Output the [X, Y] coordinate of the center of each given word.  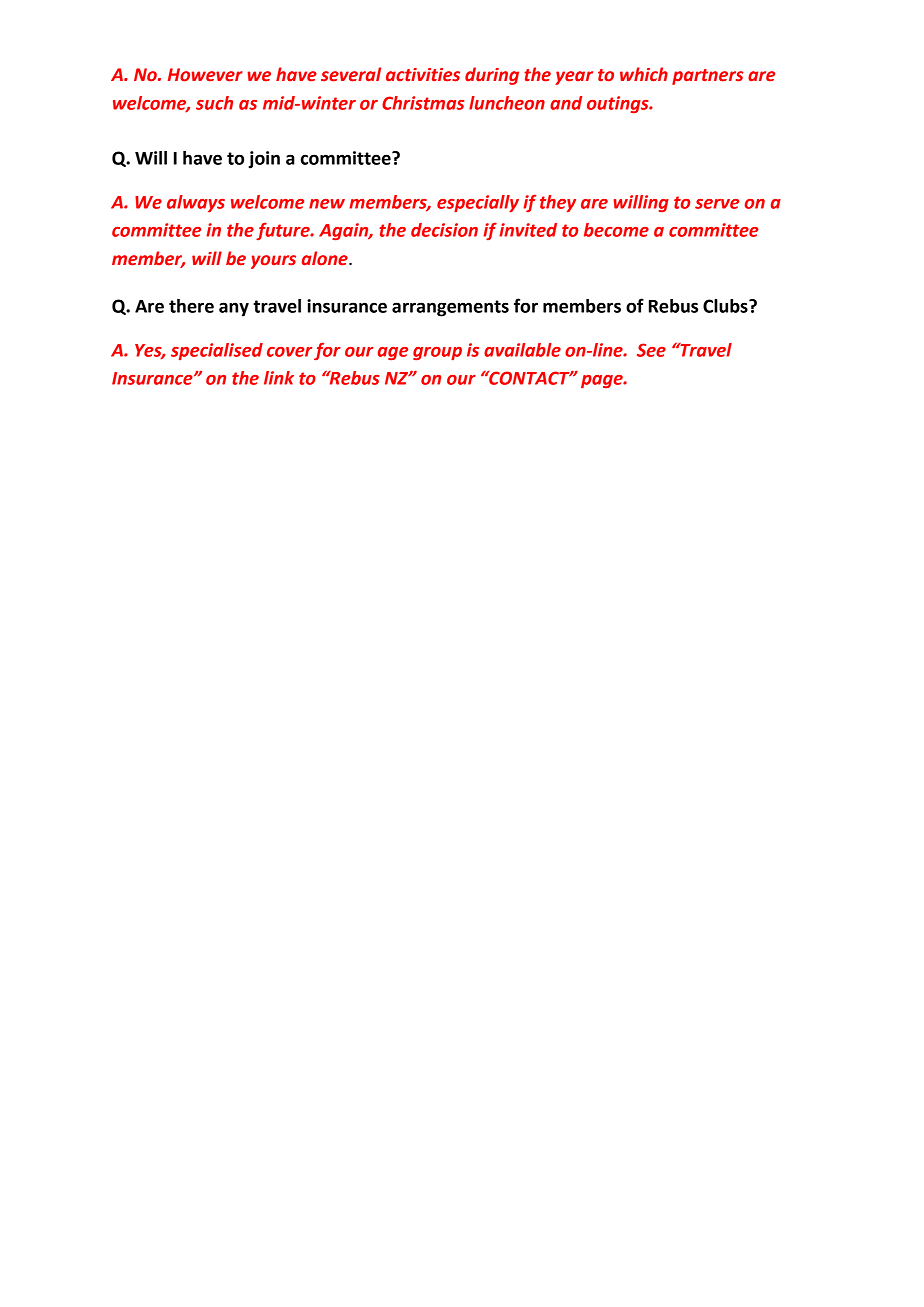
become [616, 230]
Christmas [423, 103]
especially [478, 203]
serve [717, 204]
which [644, 74]
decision [444, 230]
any [234, 309]
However [205, 75]
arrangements [450, 308]
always [196, 203]
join [264, 160]
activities [423, 75]
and [566, 103]
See [651, 350]
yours [273, 262]
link [279, 378]
